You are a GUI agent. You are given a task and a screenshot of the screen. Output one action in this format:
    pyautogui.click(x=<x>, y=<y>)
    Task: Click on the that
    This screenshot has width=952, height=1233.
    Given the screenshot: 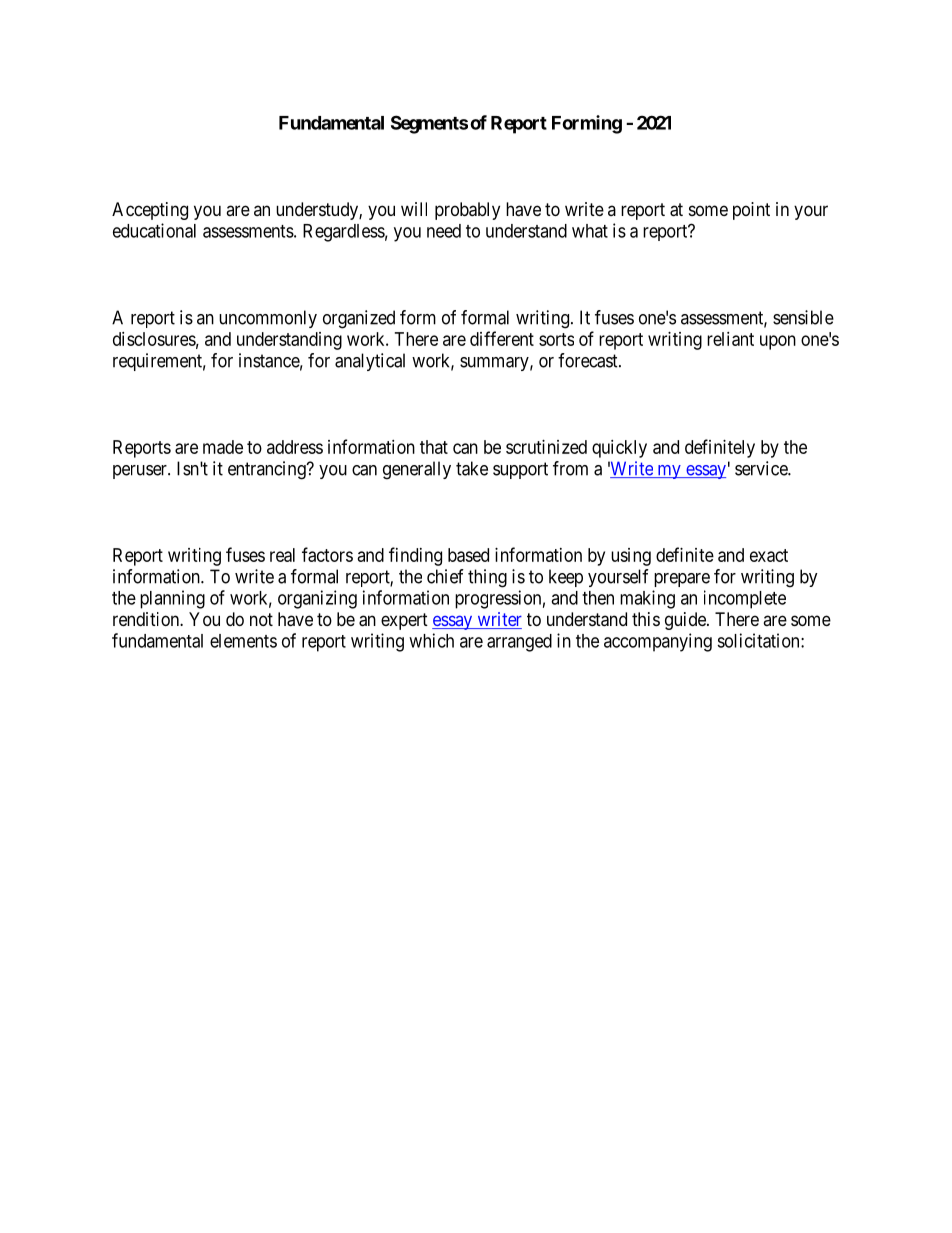 What is the action you would take?
    pyautogui.click(x=434, y=447)
